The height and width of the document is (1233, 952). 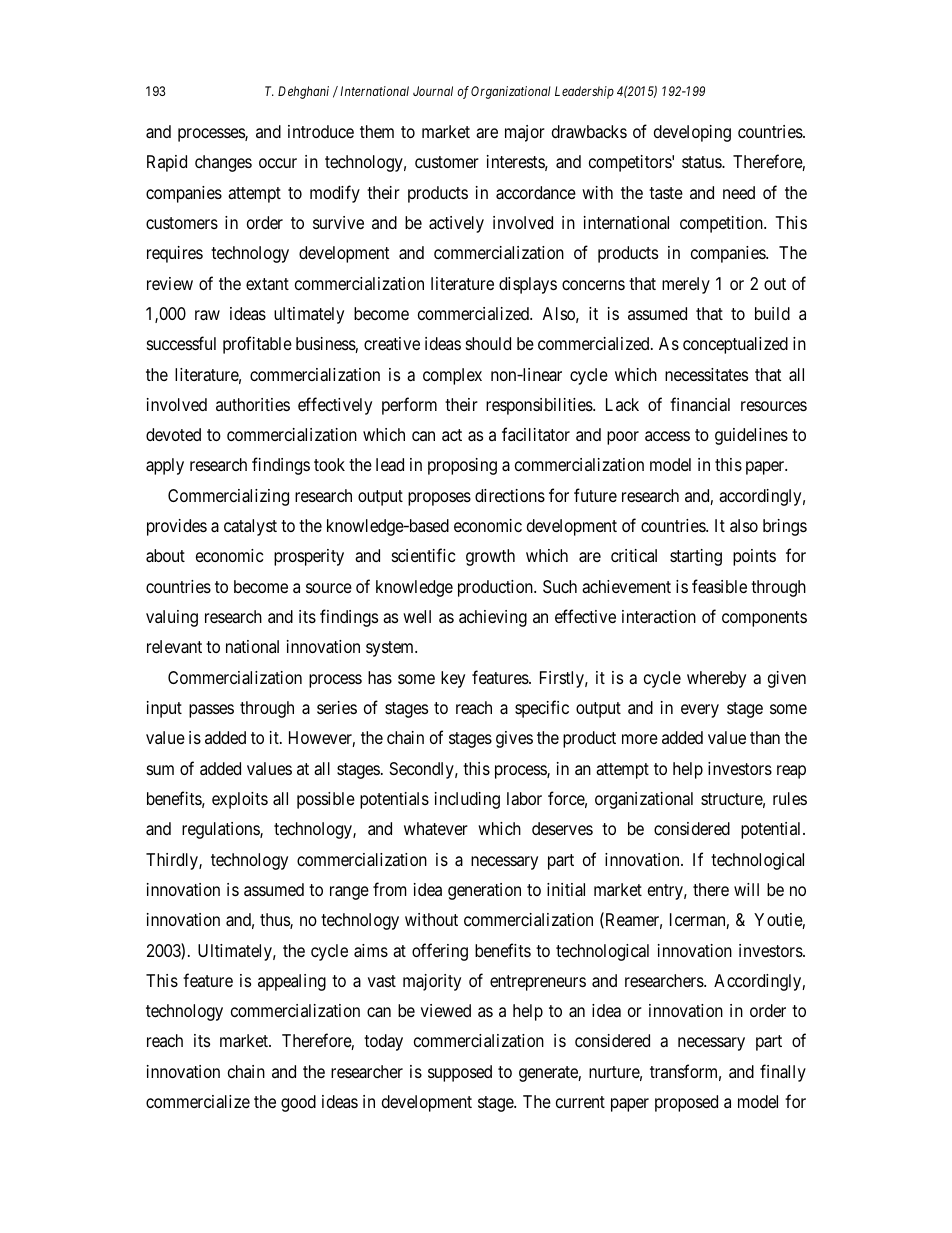 What do you see at coordinates (257, 345) in the document?
I see `profitable` at bounding box center [257, 345].
